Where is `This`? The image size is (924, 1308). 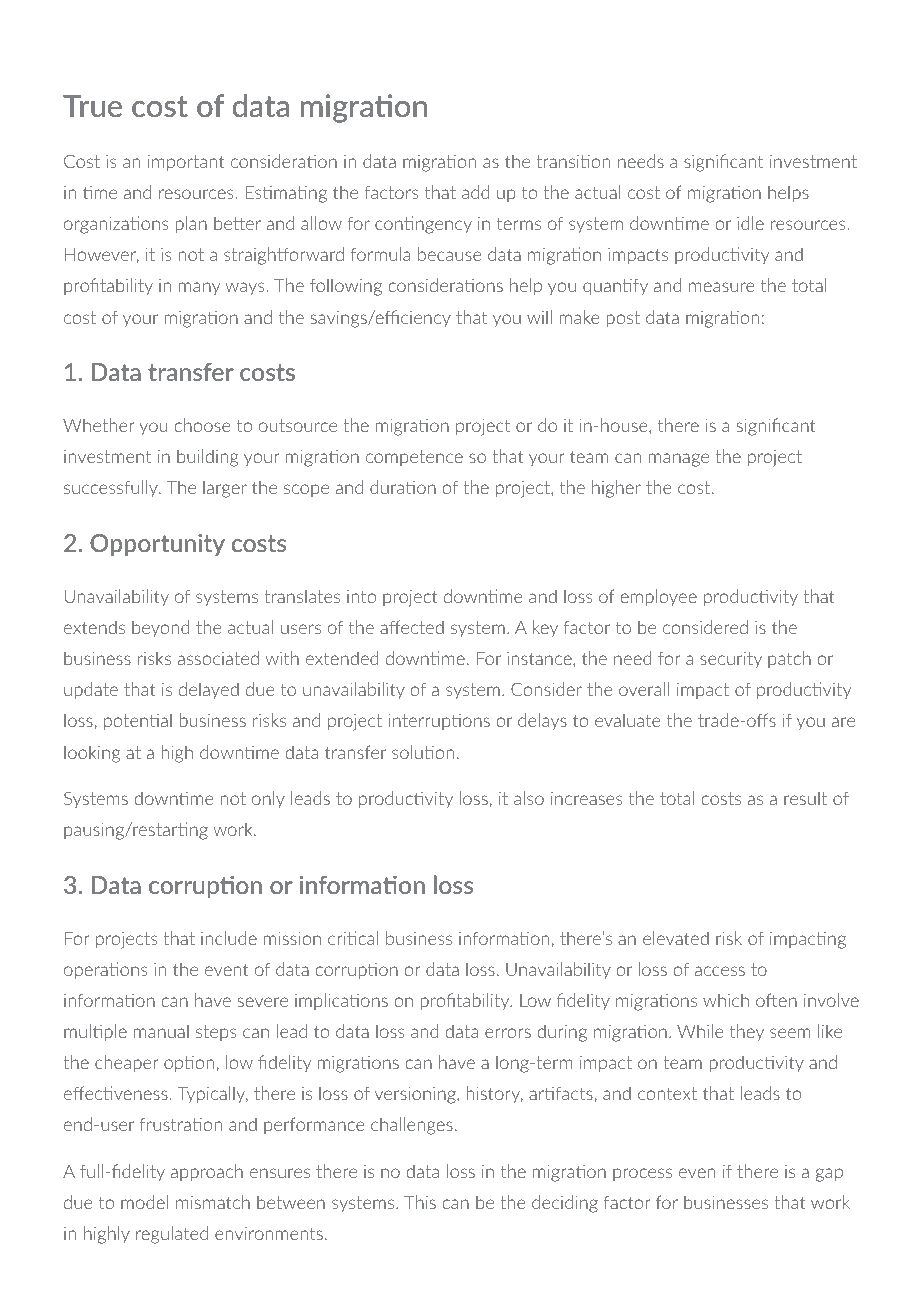
This is located at coordinates (420, 1202).
